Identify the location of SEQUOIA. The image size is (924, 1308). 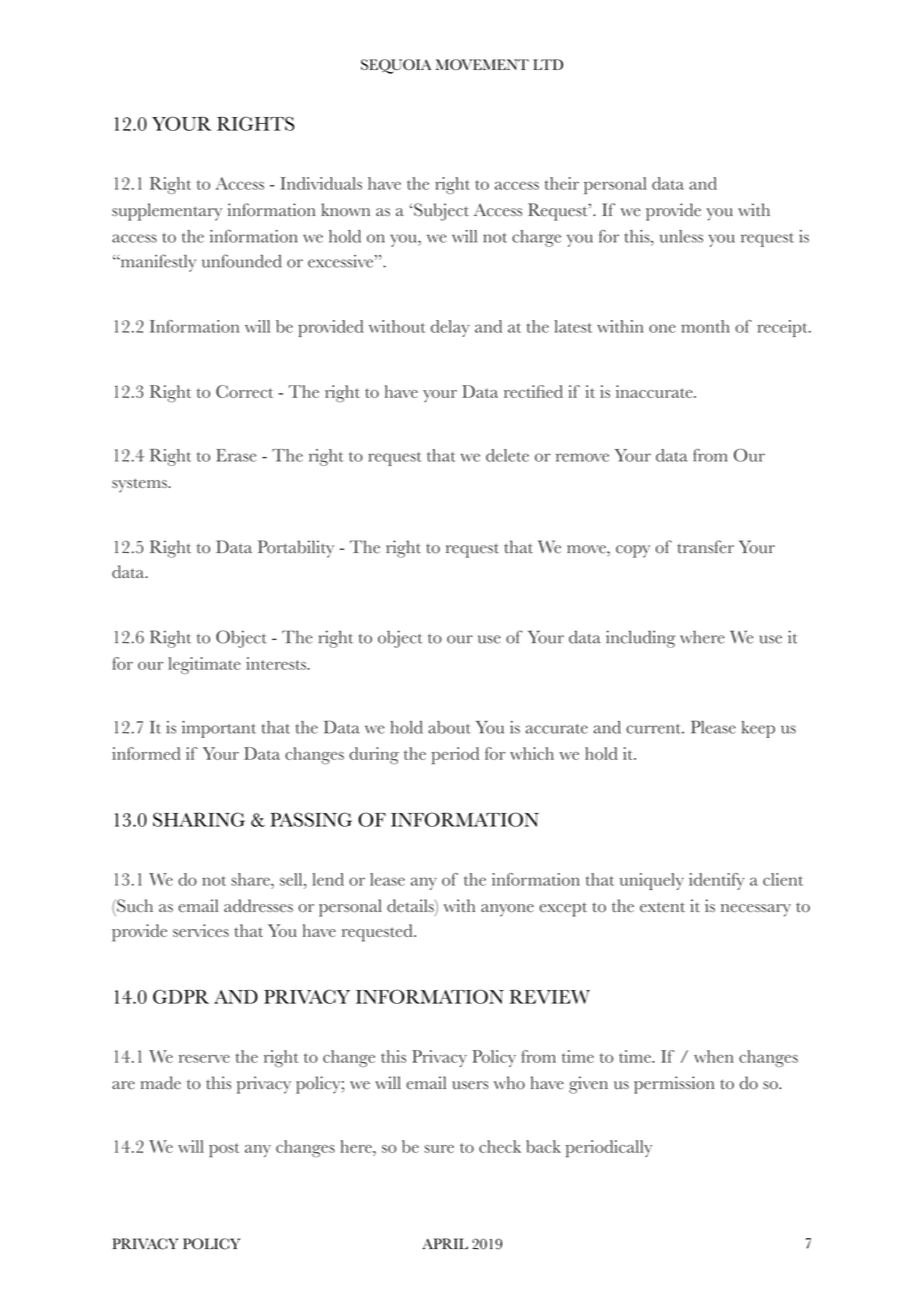
(396, 66).
